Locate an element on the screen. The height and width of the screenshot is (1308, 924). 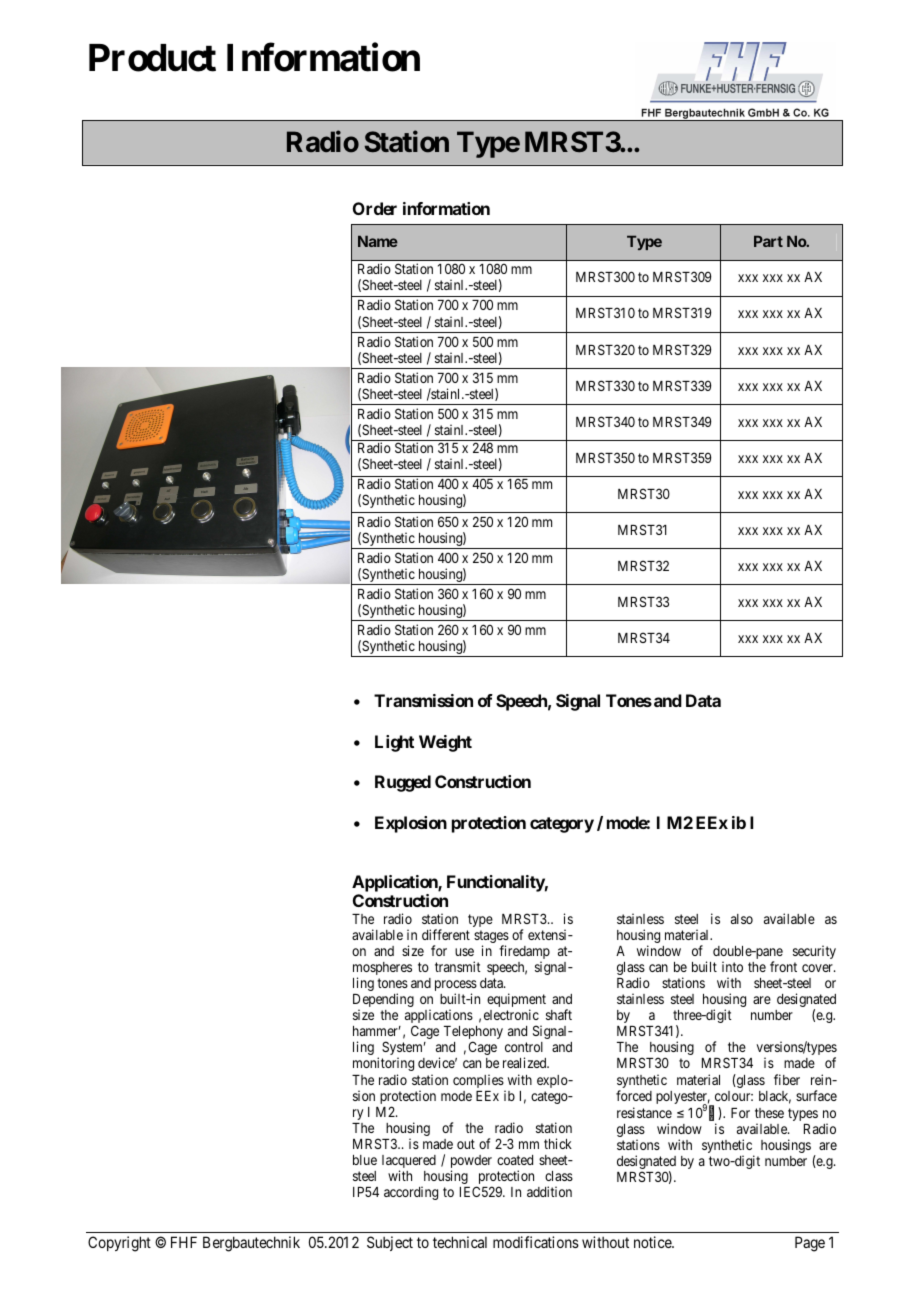
also is located at coordinates (742, 919).
